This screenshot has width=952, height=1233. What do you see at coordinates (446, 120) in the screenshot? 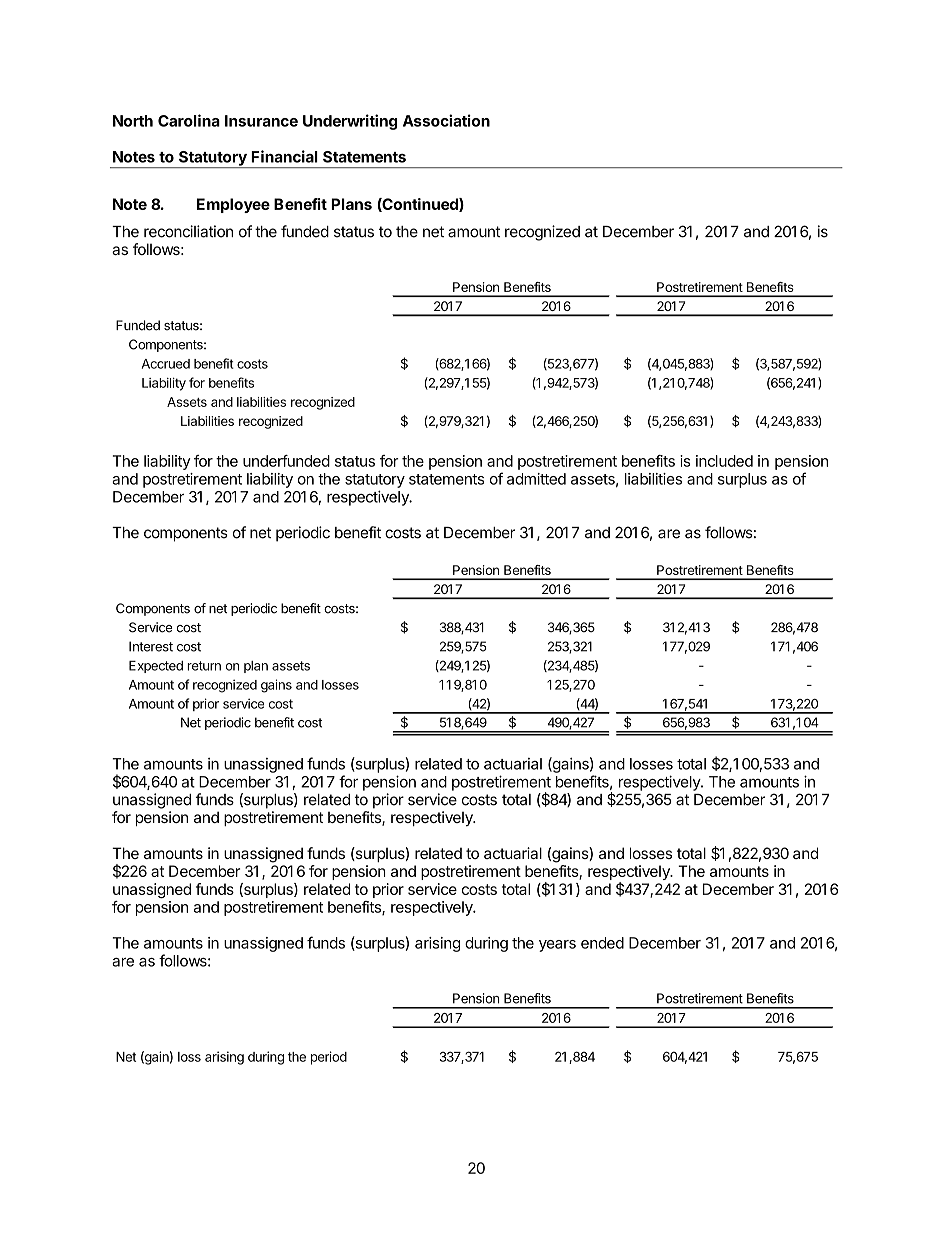
I see `Association` at bounding box center [446, 120].
